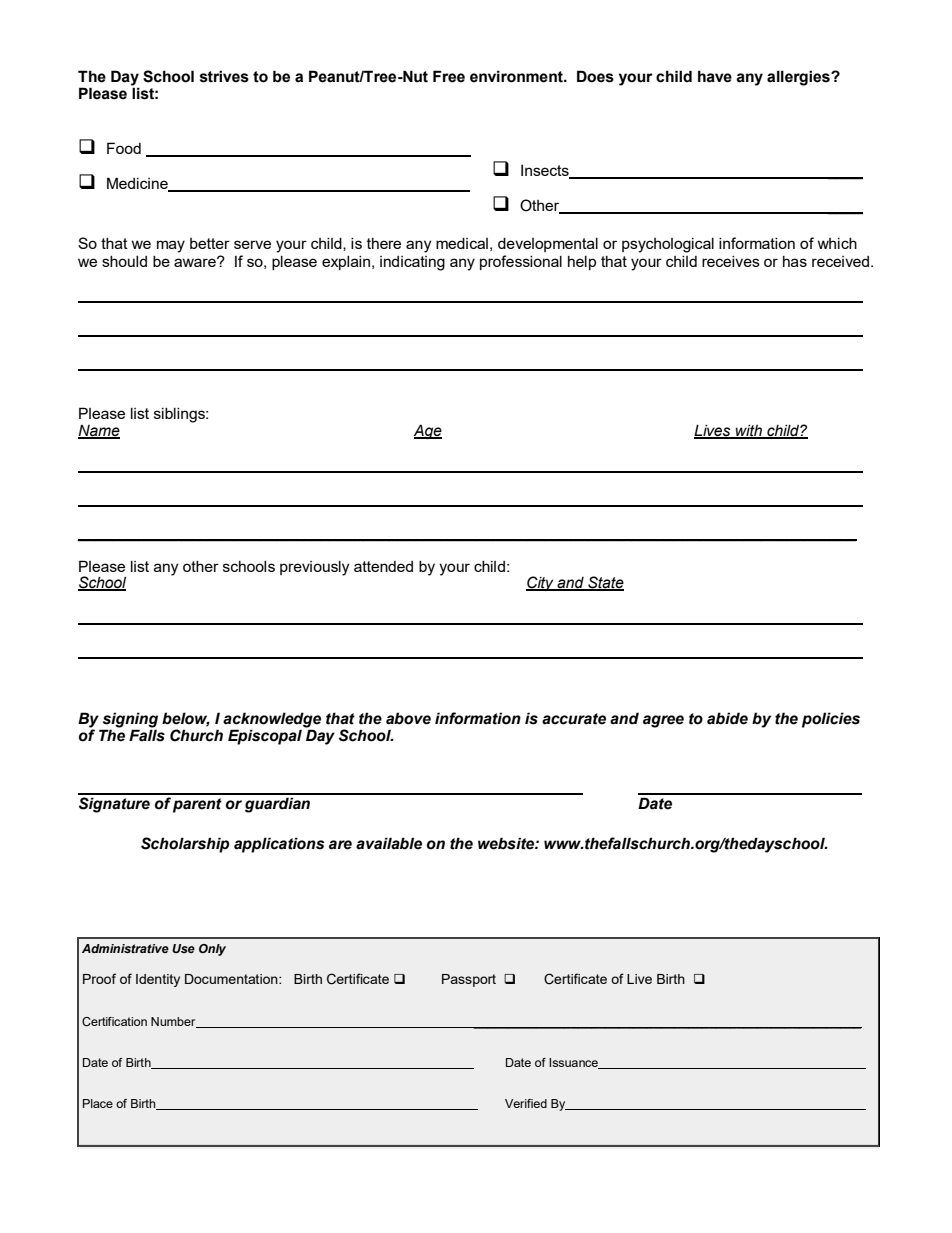 Image resolution: width=952 pixels, height=1233 pixels. I want to click on Free, so click(449, 76).
